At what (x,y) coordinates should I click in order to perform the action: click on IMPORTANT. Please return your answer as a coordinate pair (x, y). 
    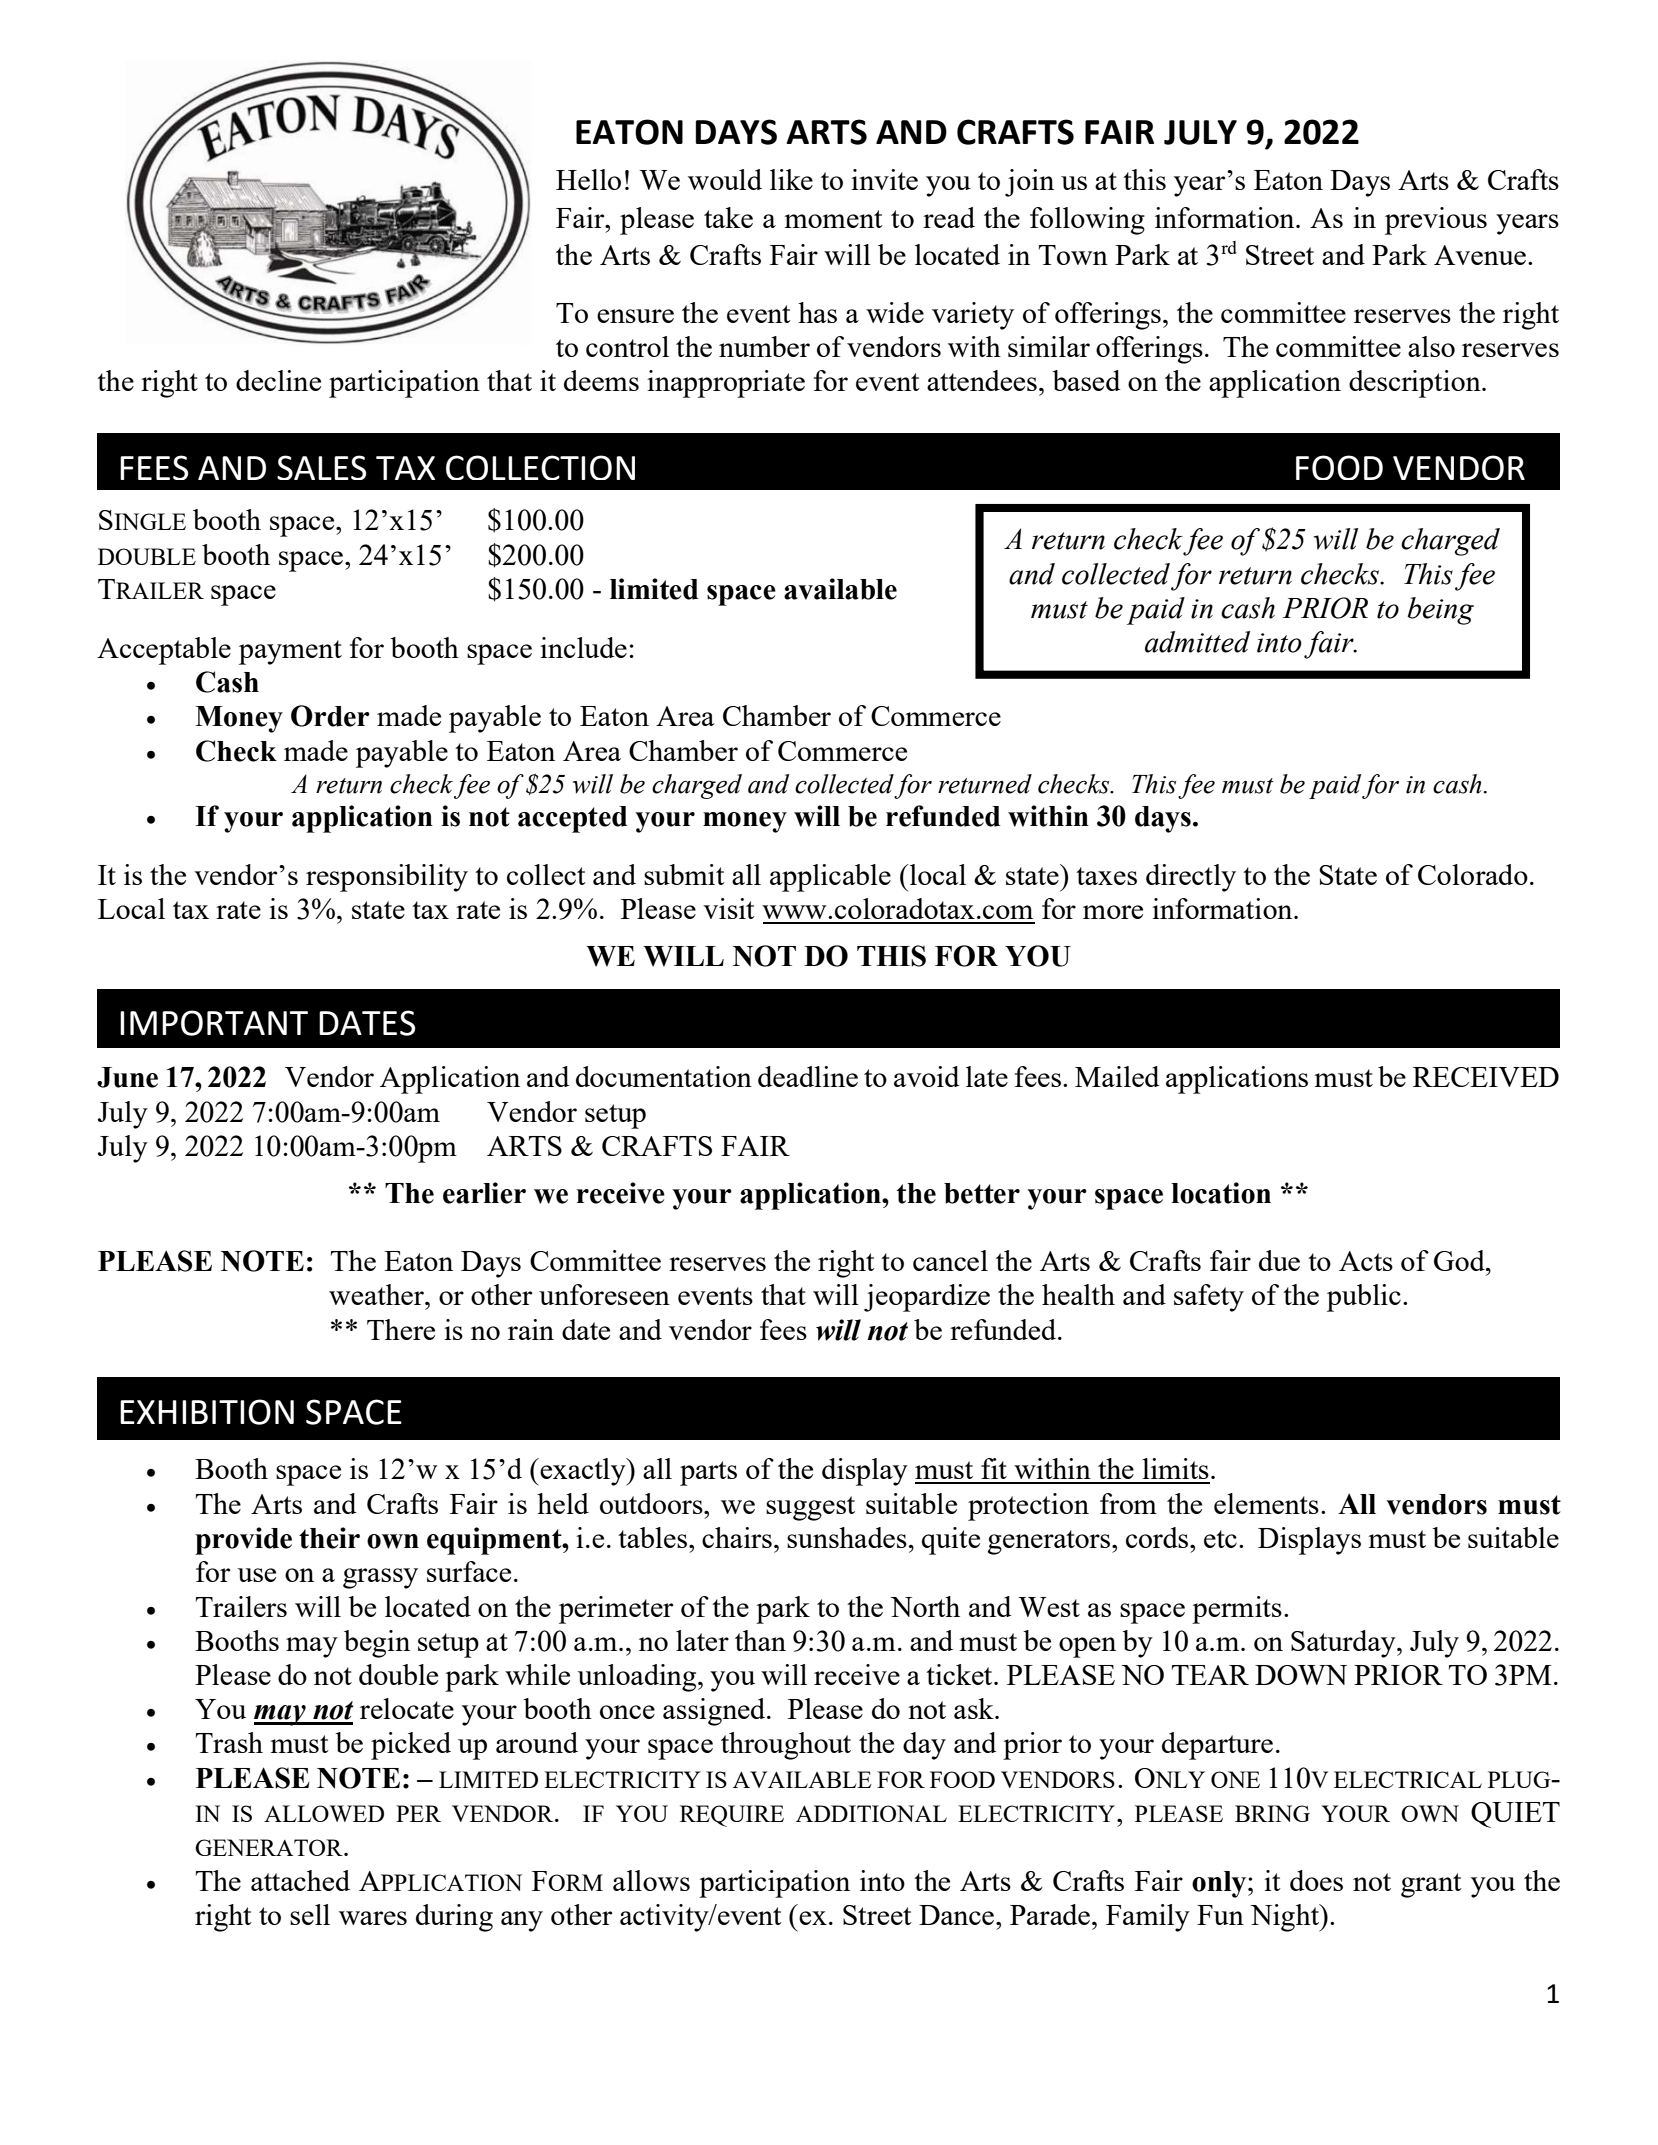
    Looking at the image, I should click on (214, 1023).
